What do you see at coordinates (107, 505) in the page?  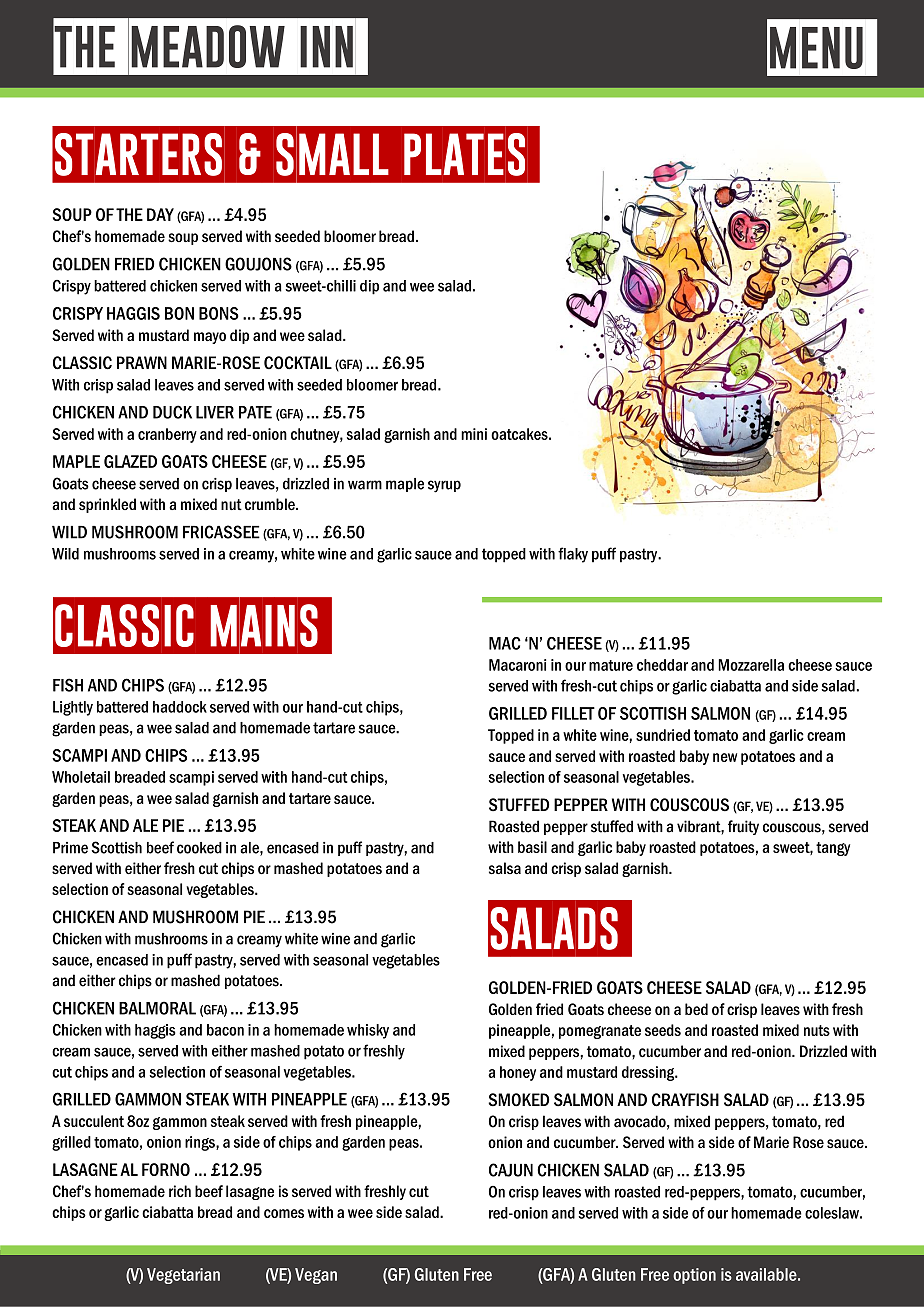 I see `sprinkled` at bounding box center [107, 505].
